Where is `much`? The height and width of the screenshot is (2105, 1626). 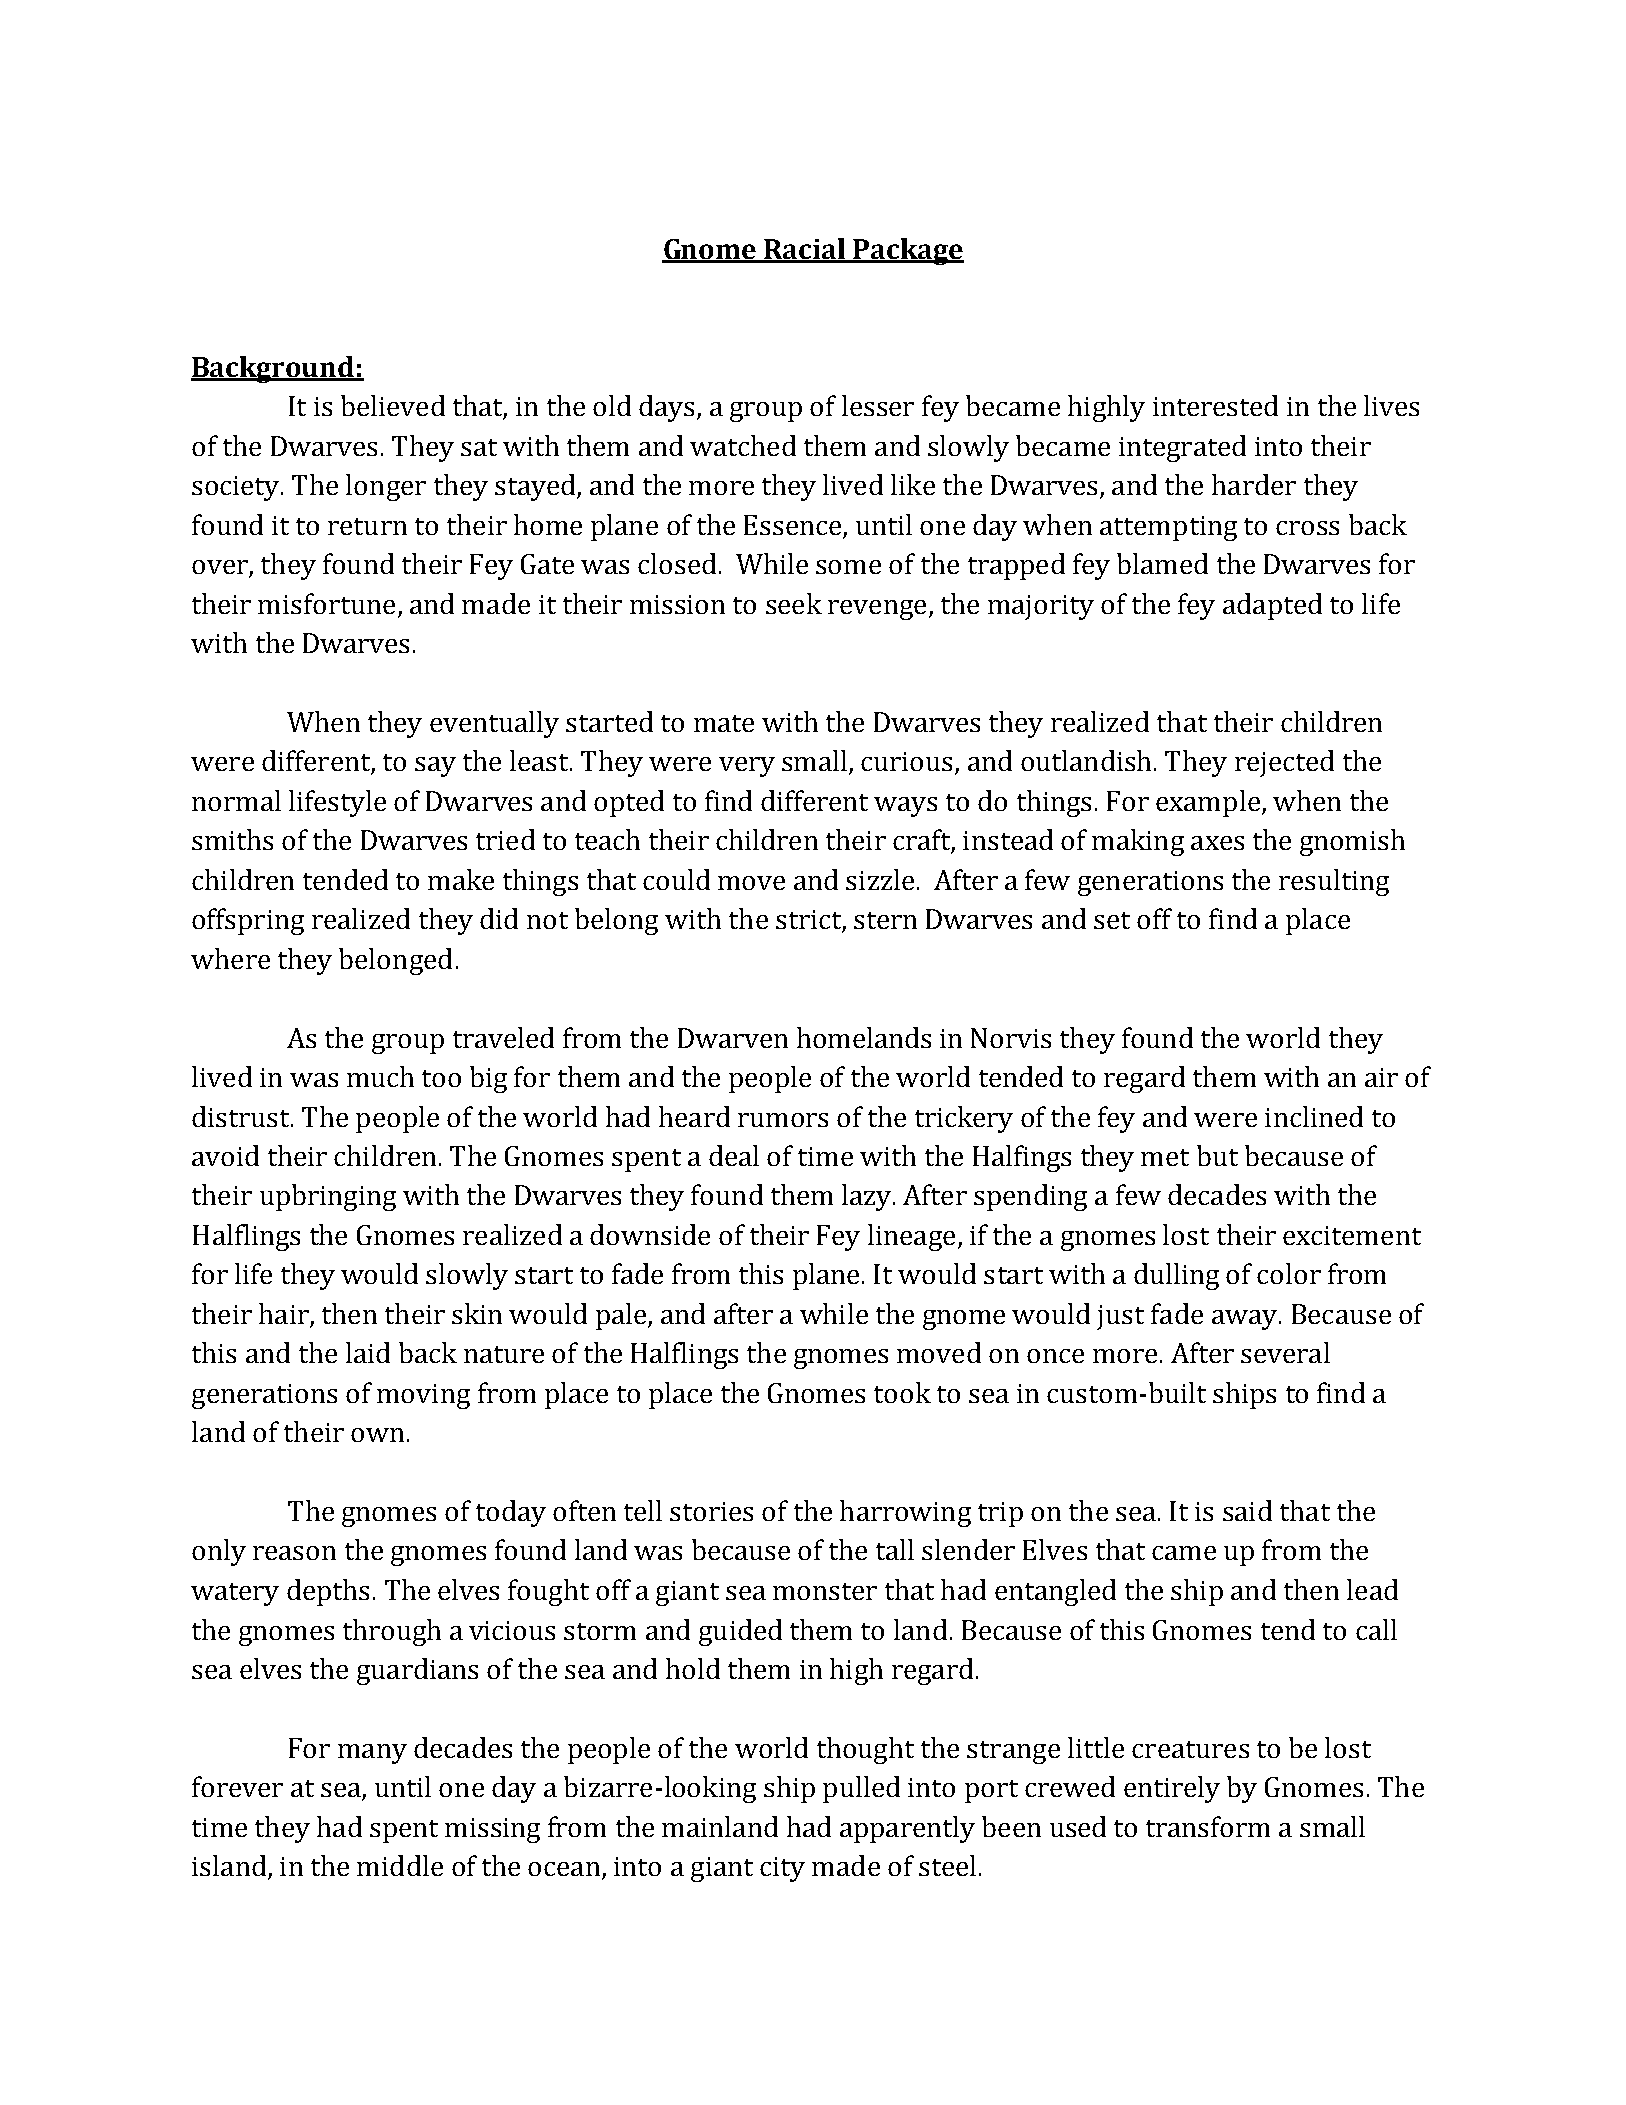
much is located at coordinates (380, 1076).
